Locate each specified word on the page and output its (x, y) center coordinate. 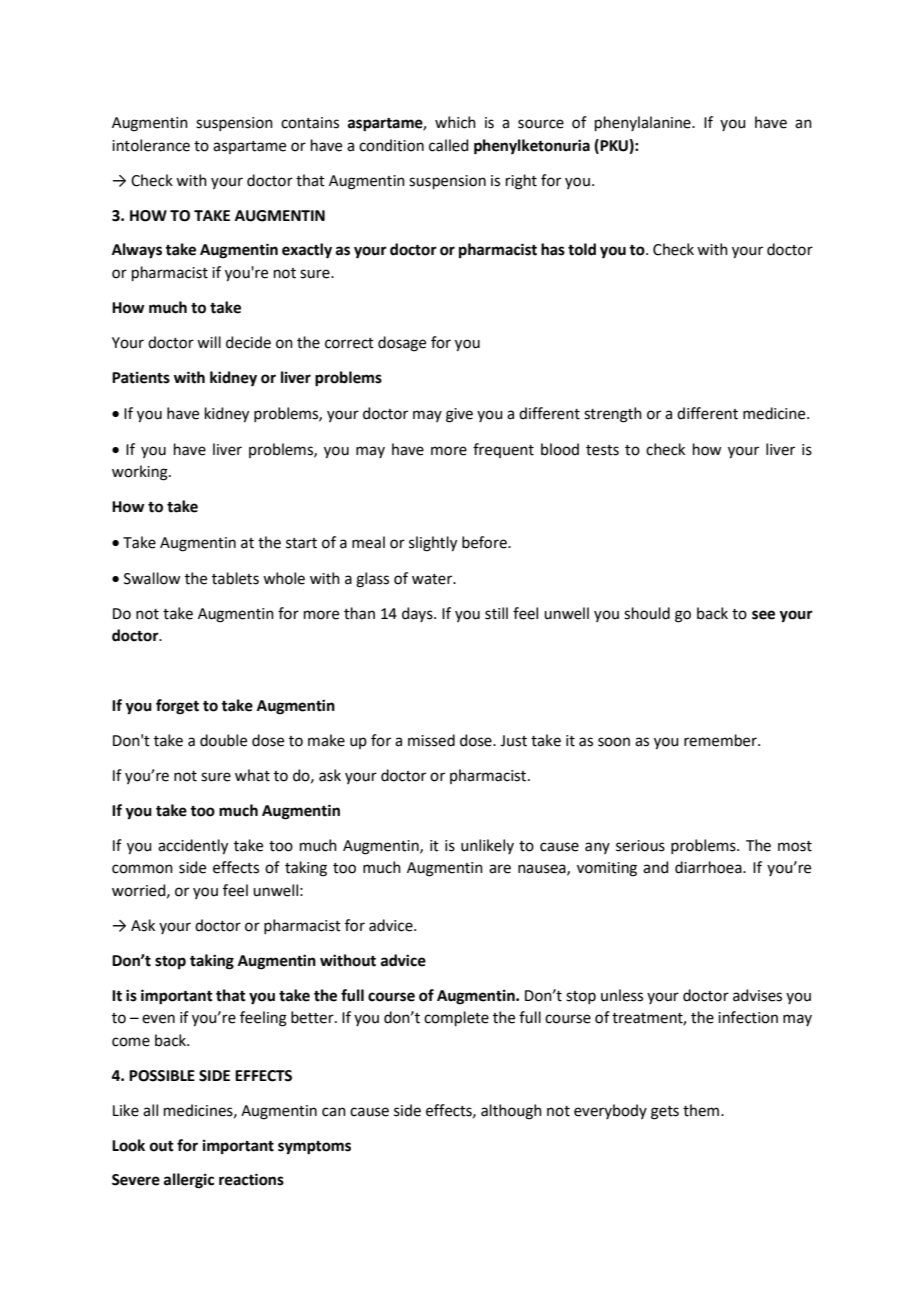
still (496, 613)
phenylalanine (644, 123)
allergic (189, 1181)
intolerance (151, 145)
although (511, 1112)
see (763, 615)
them (702, 1110)
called (449, 145)
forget (177, 707)
